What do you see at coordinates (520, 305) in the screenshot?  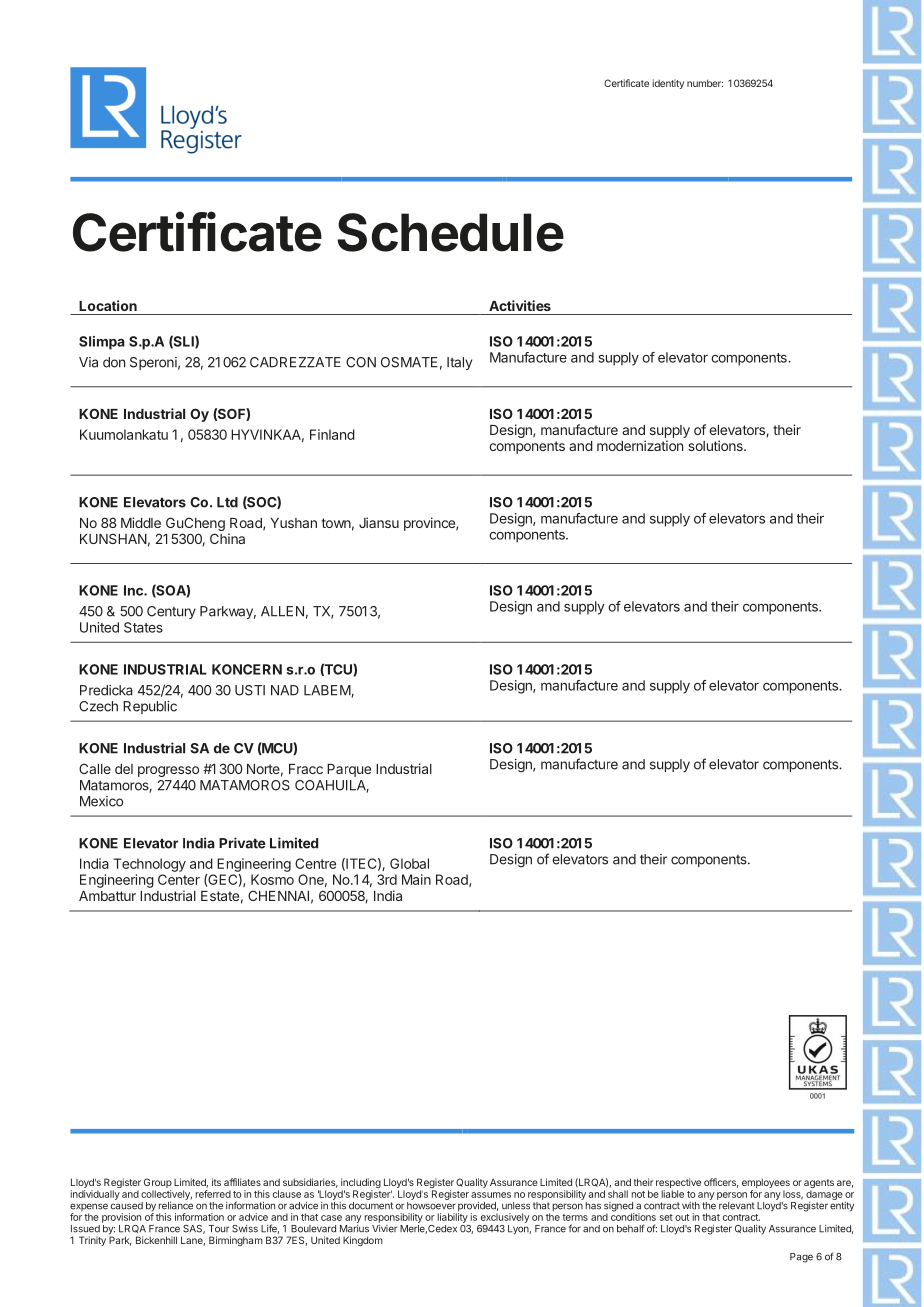 I see `Activities` at bounding box center [520, 305].
